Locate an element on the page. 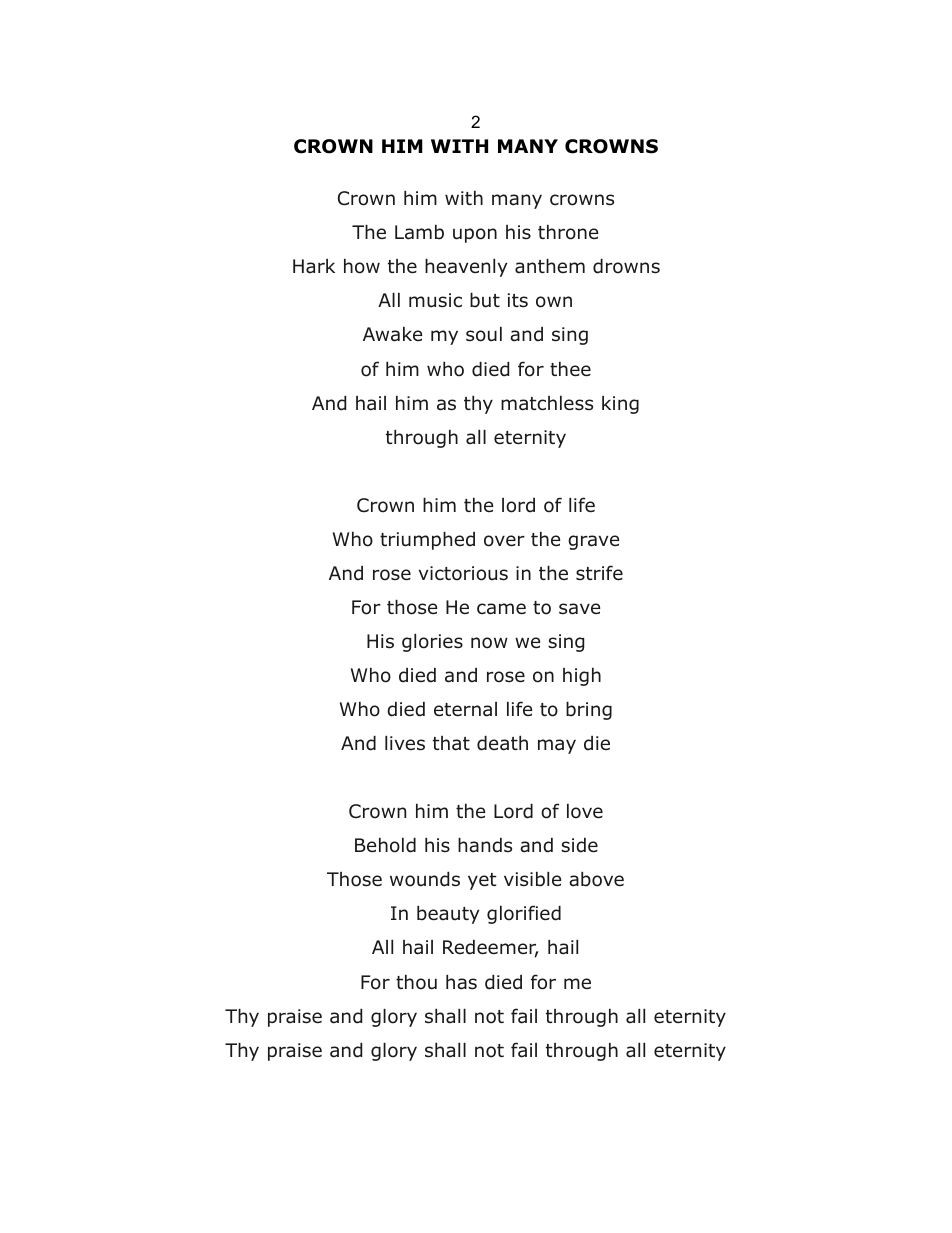  how is located at coordinates (362, 266).
